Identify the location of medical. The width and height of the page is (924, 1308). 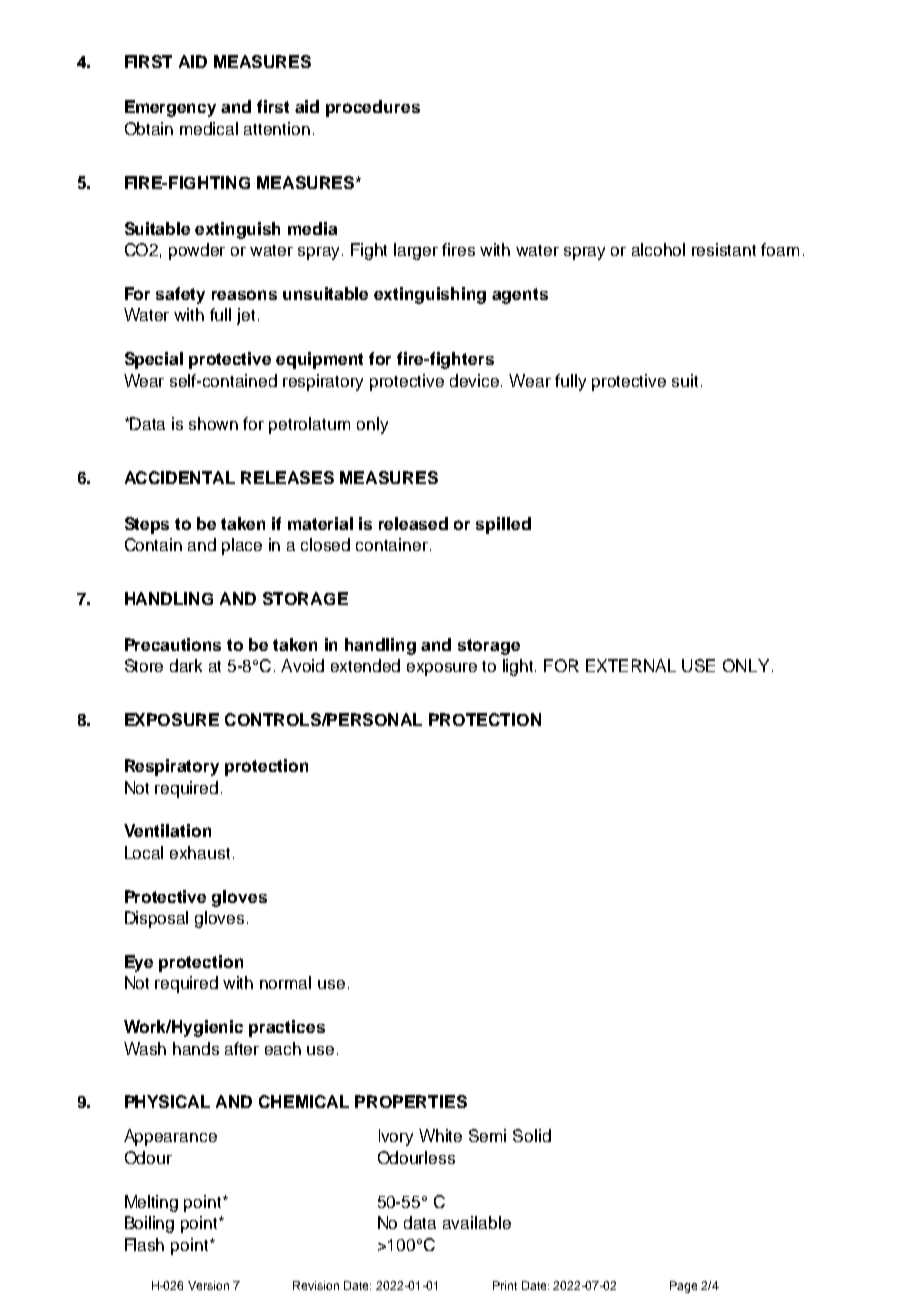
(209, 128).
